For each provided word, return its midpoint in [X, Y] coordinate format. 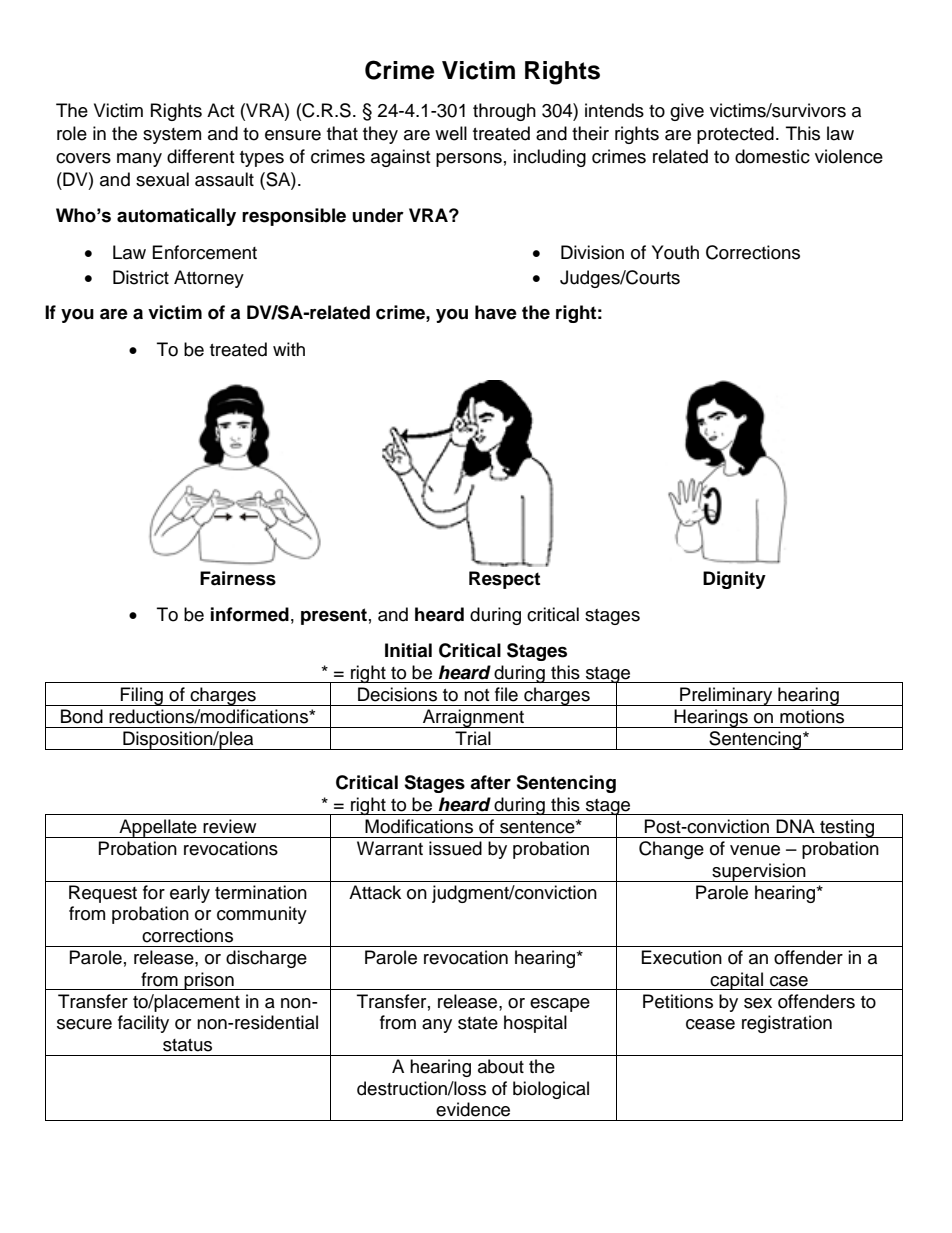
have [496, 312]
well [451, 133]
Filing [142, 696]
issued [455, 848]
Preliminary [726, 696]
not [476, 695]
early [190, 894]
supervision [759, 872]
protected [735, 135]
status [187, 1045]
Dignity [734, 580]
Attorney [209, 279]
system [172, 136]
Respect [504, 580]
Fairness [238, 578]
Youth [675, 252]
